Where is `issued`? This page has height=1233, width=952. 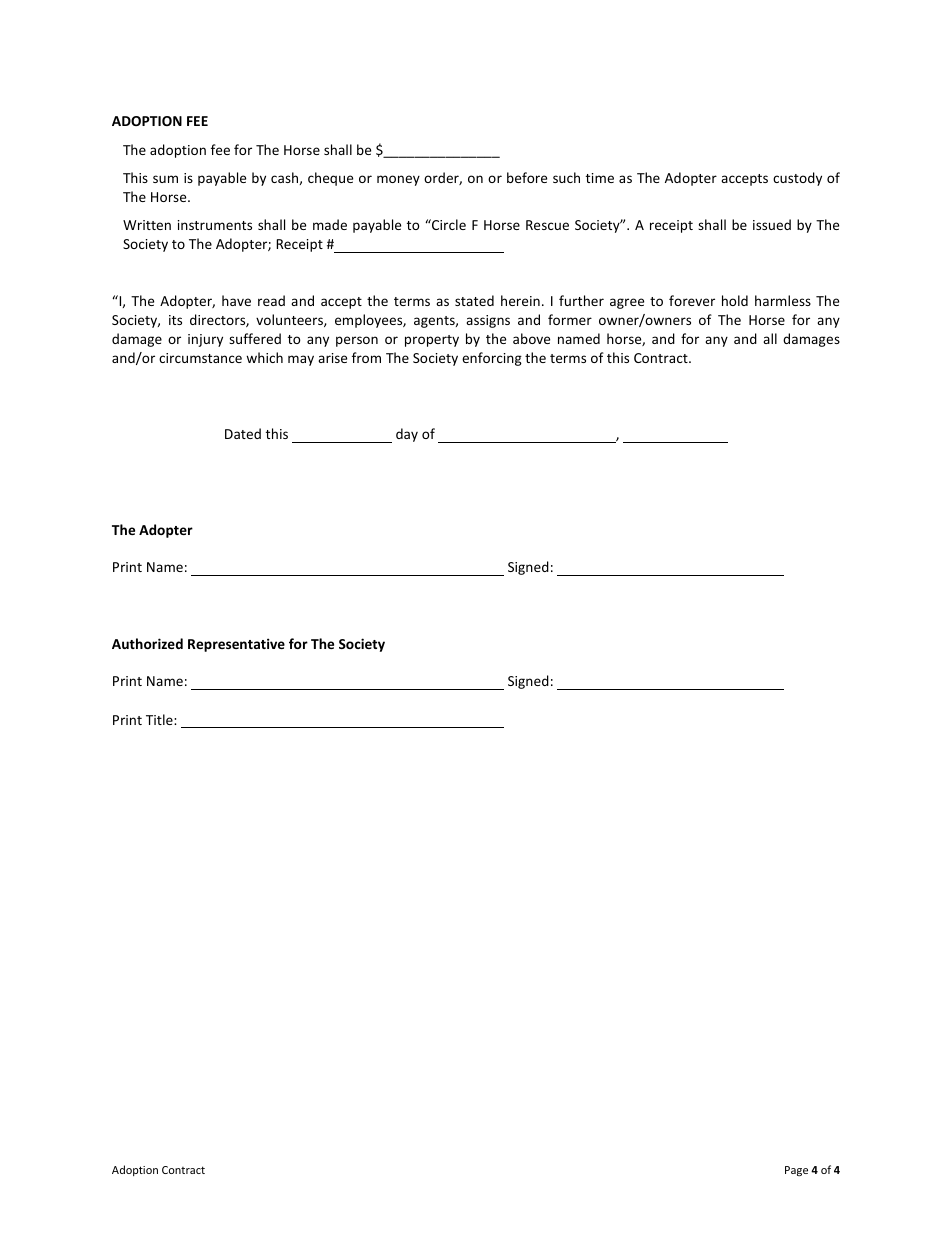 issued is located at coordinates (772, 224).
